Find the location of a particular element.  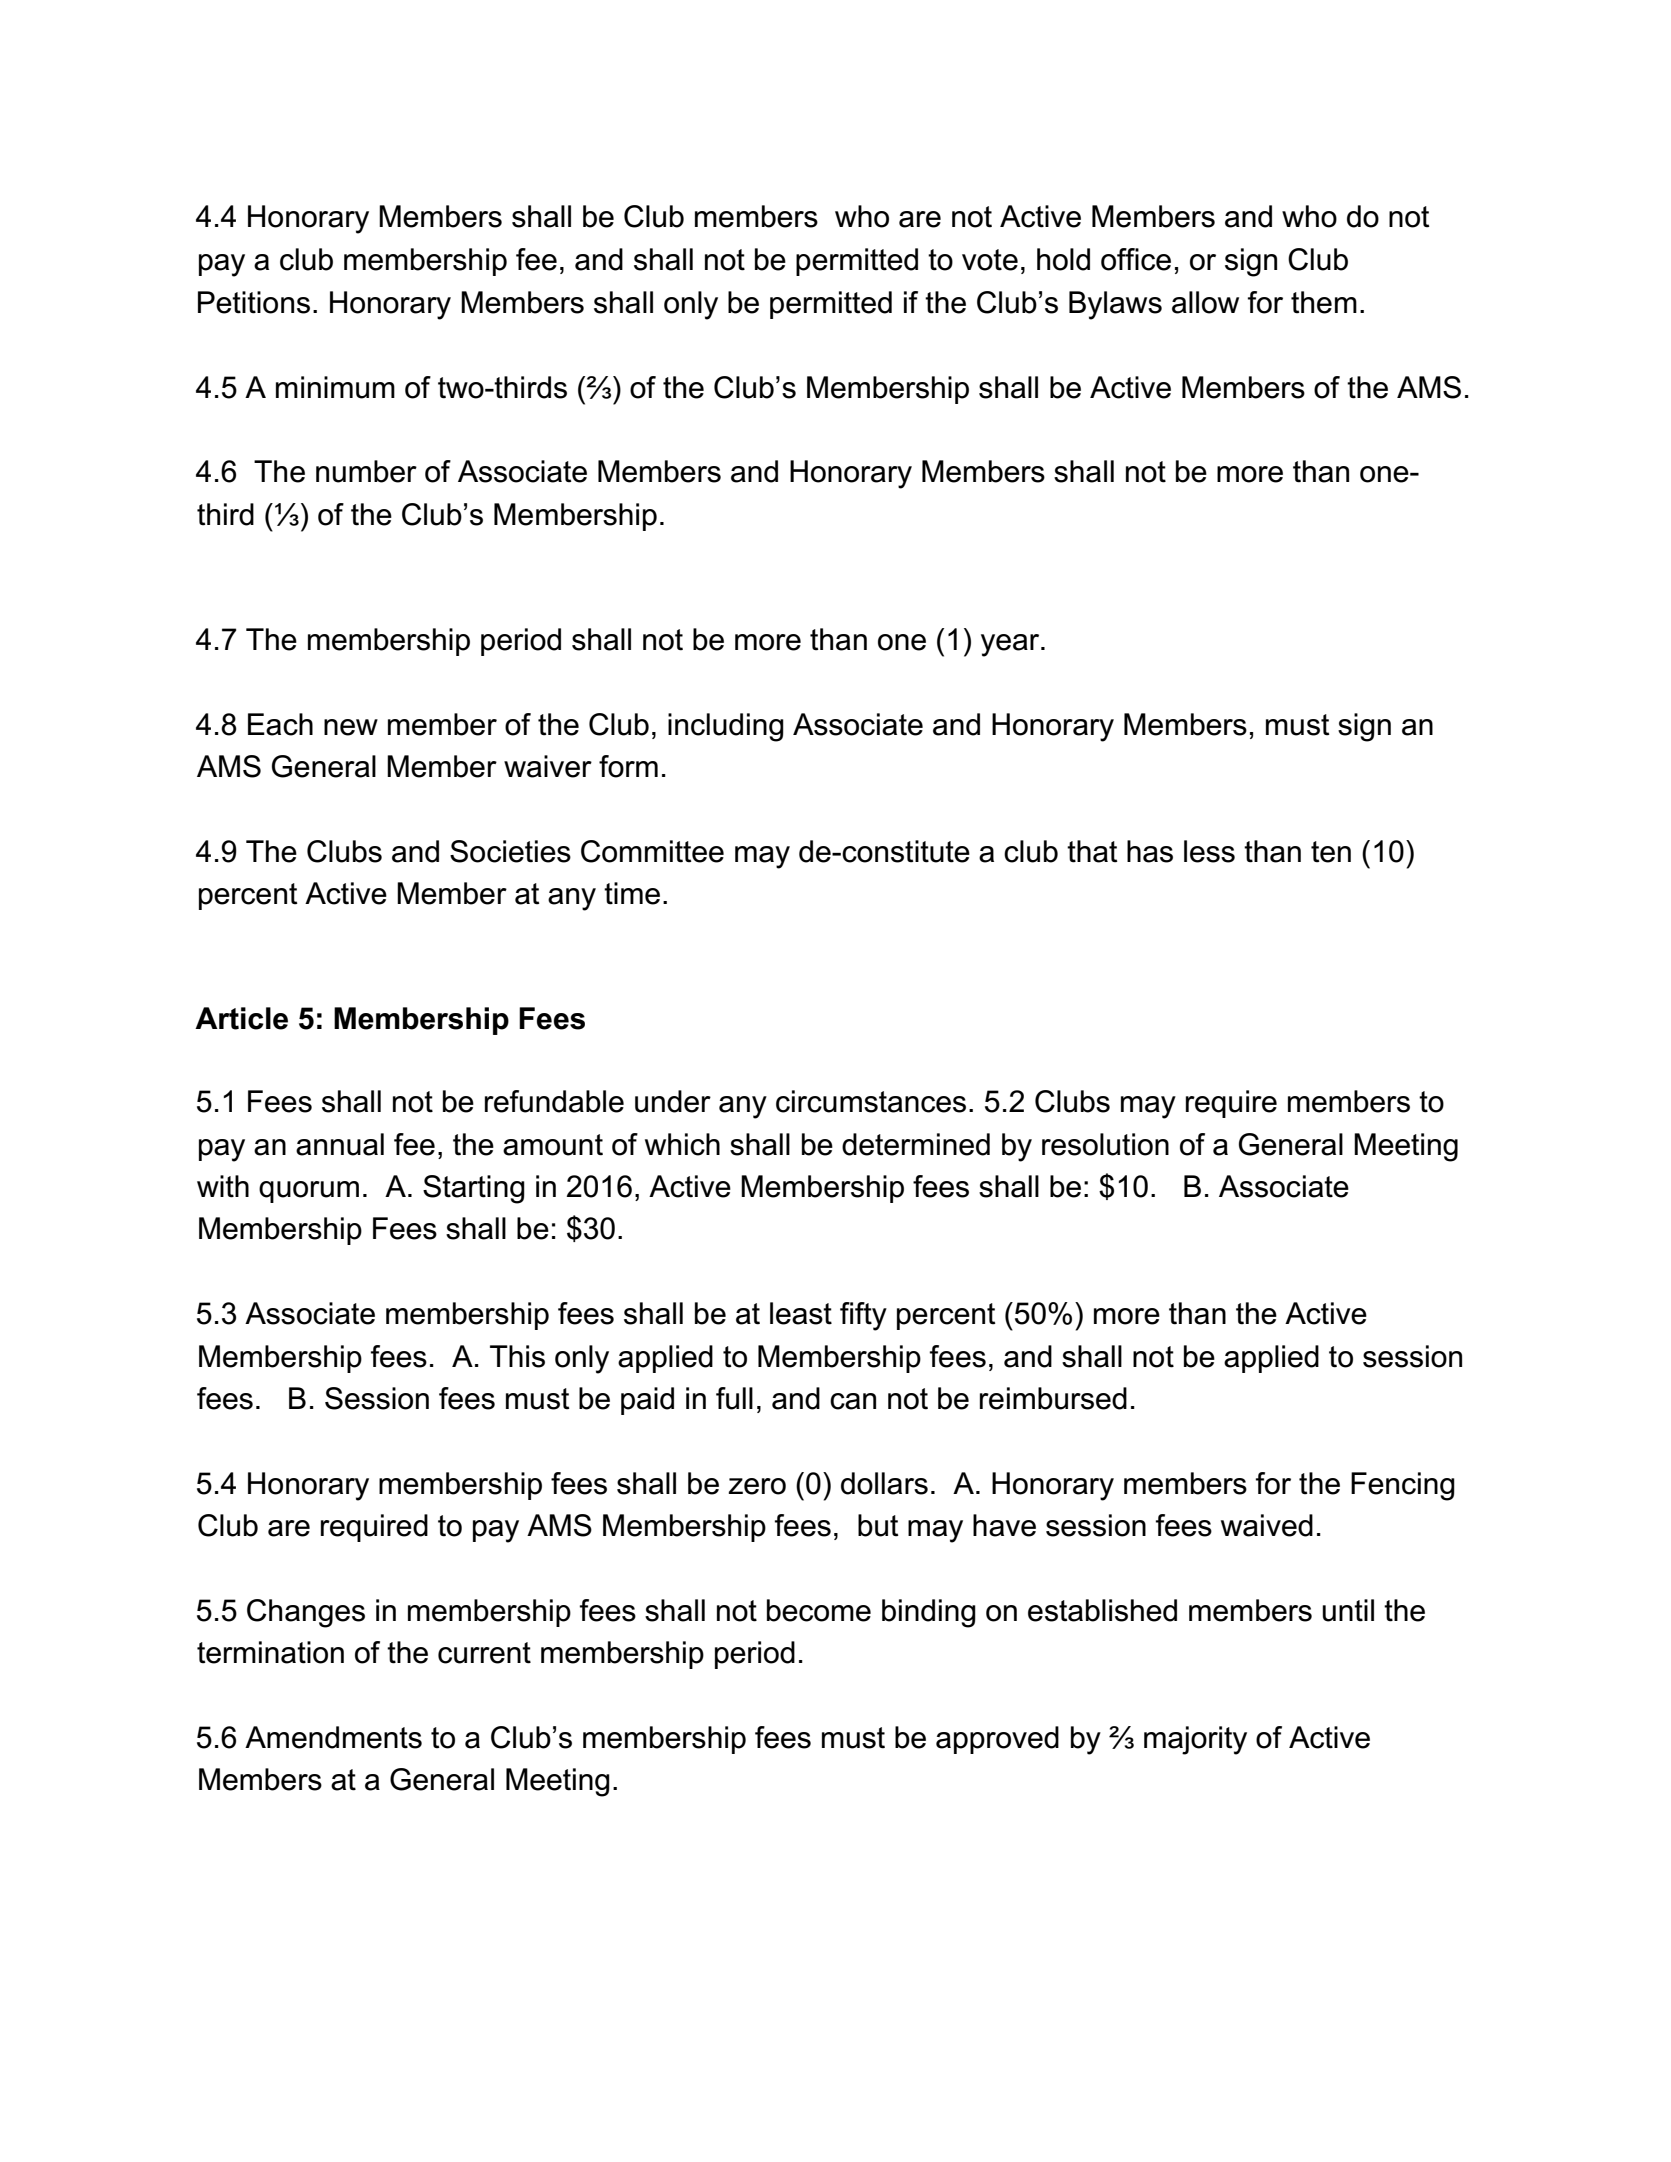

quorum is located at coordinates (309, 1192).
